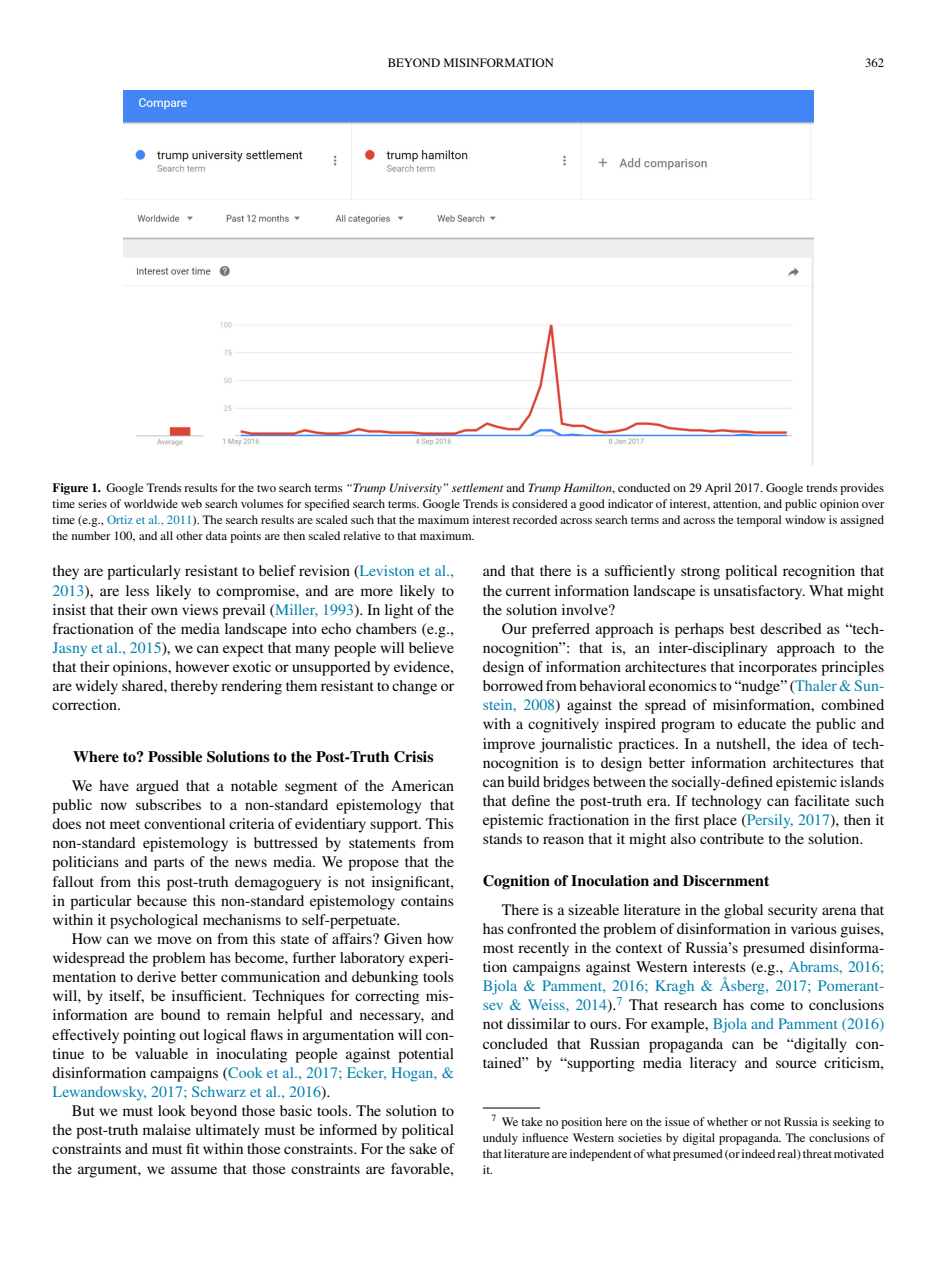 The image size is (952, 1270). Describe the element at coordinates (162, 900) in the document. I see `because` at that location.
